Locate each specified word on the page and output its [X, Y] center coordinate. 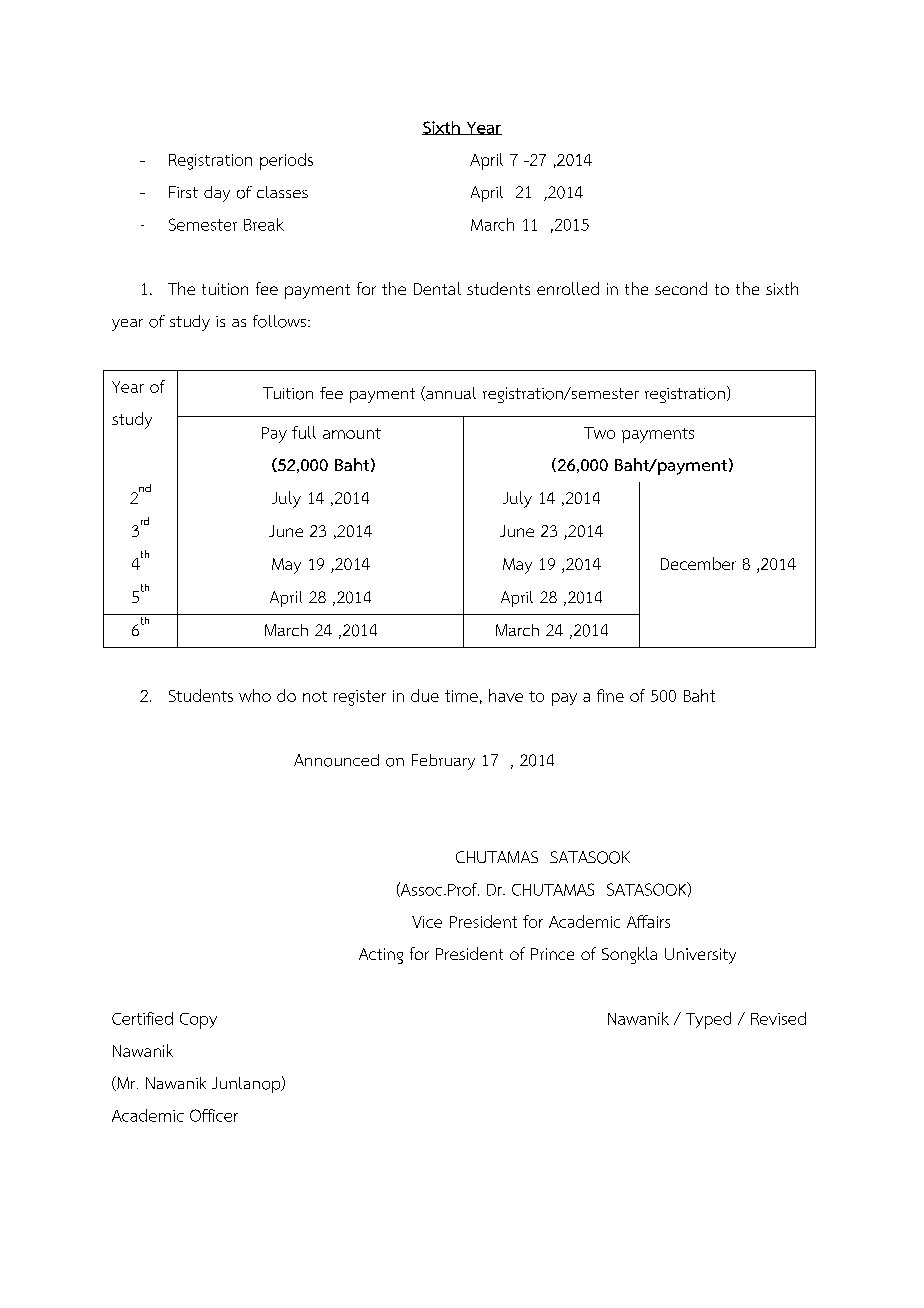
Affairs [648, 921]
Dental [437, 288]
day [217, 194]
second [681, 288]
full [304, 432]
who [255, 695]
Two [599, 433]
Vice [427, 922]
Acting [381, 956]
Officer [214, 1115]
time [461, 696]
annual [450, 393]
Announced [336, 760]
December [698, 563]
